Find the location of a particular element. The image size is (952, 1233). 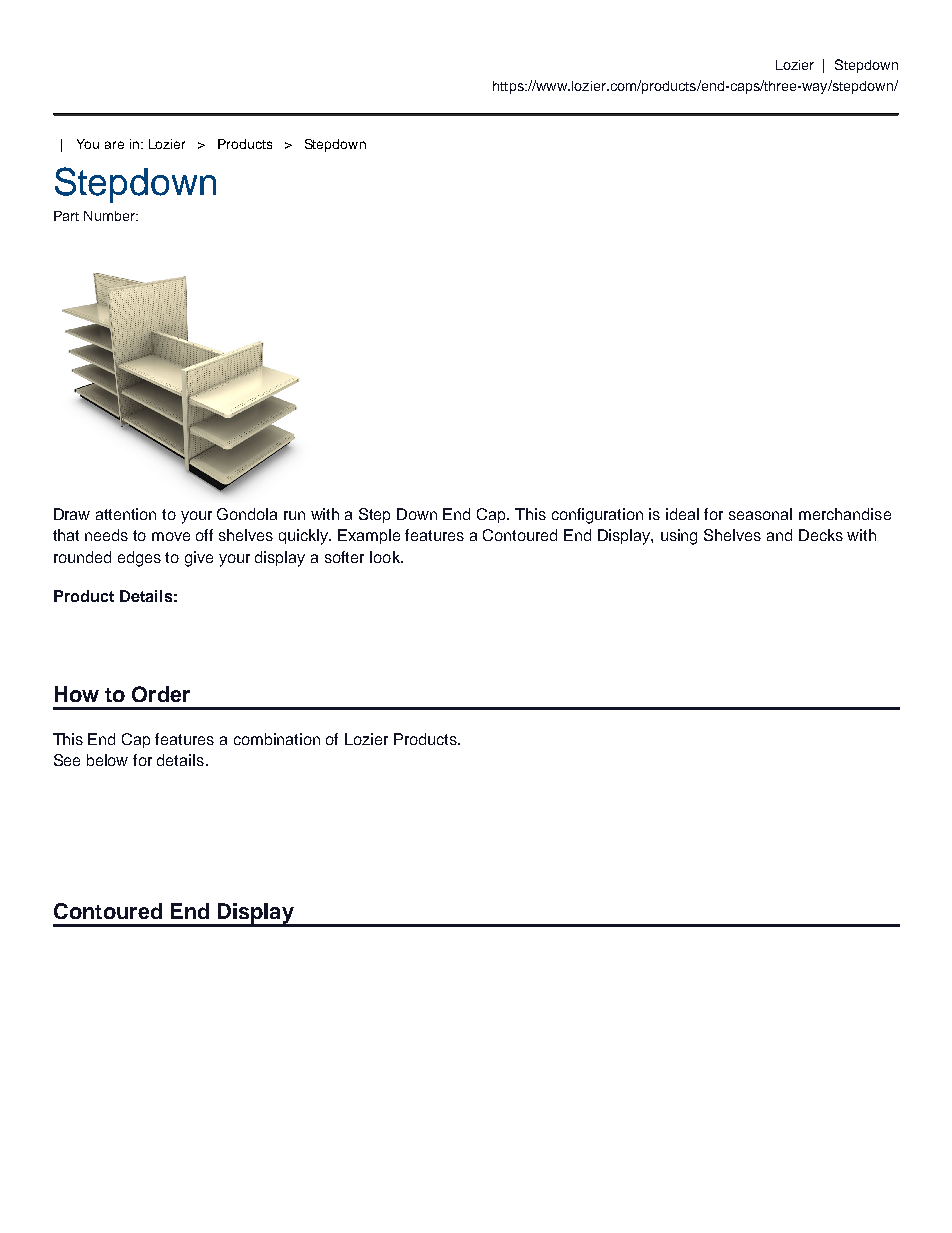

below is located at coordinates (107, 760).
